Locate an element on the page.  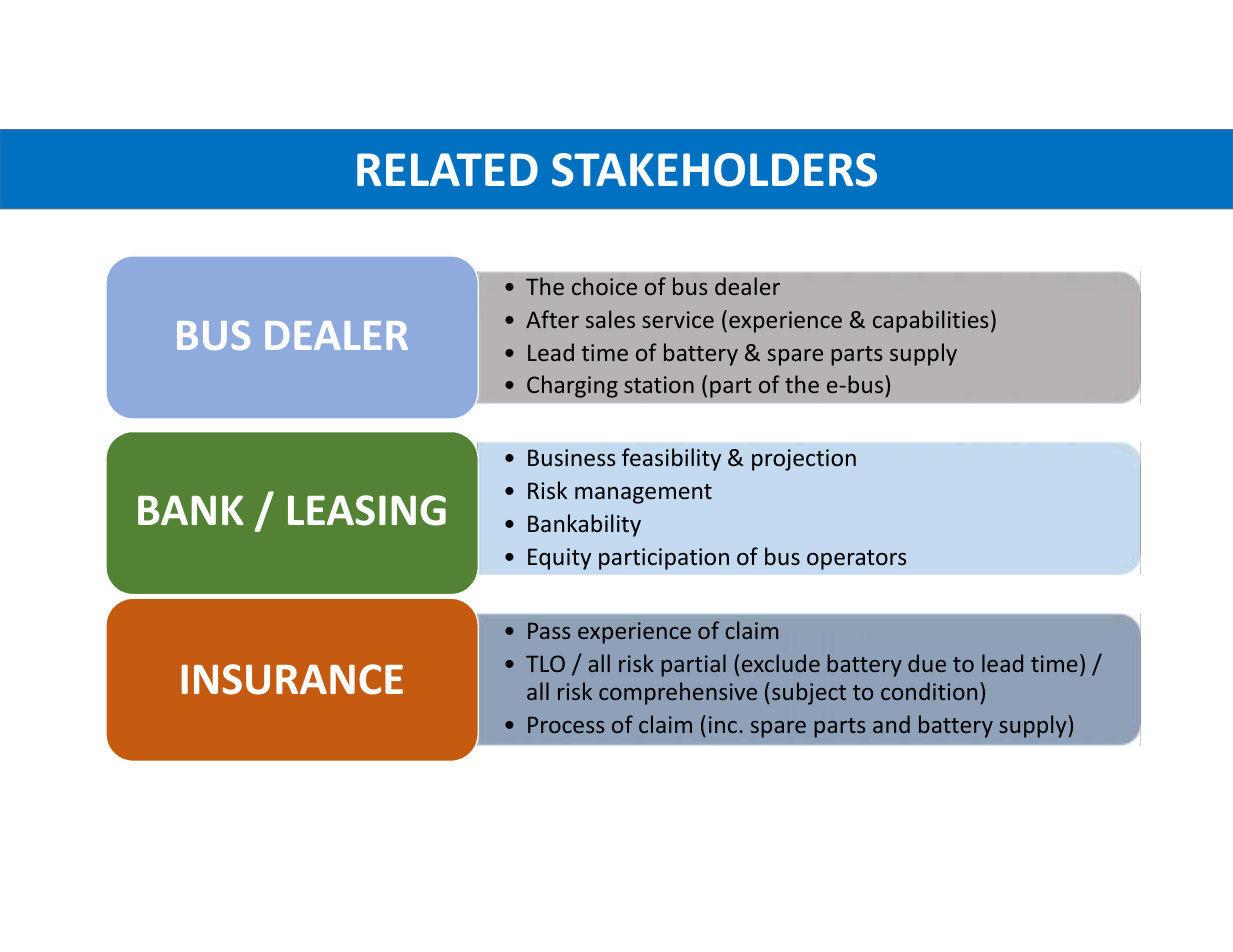
INSURANCE is located at coordinates (292, 679).
